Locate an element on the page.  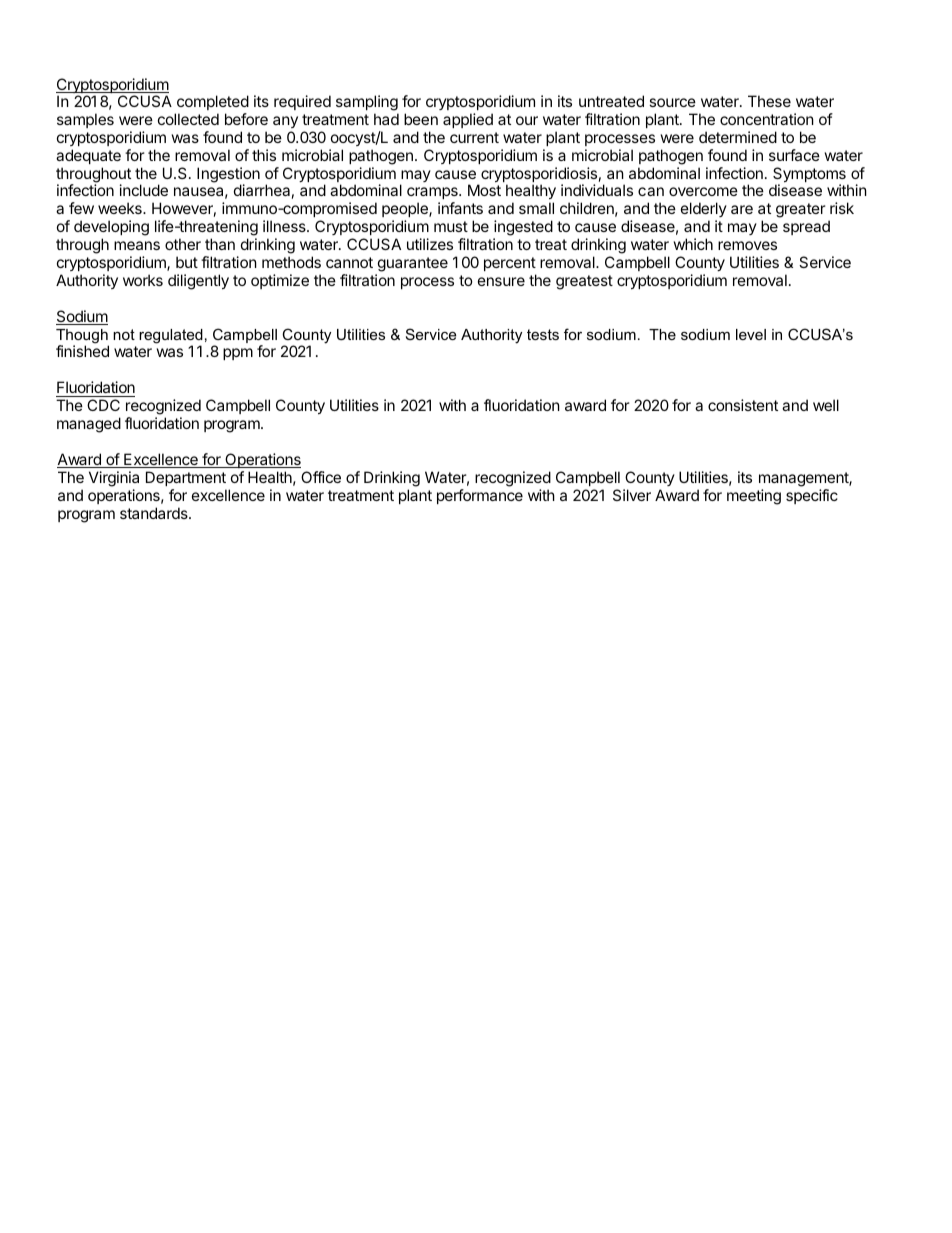
concentration is located at coordinates (767, 119).
